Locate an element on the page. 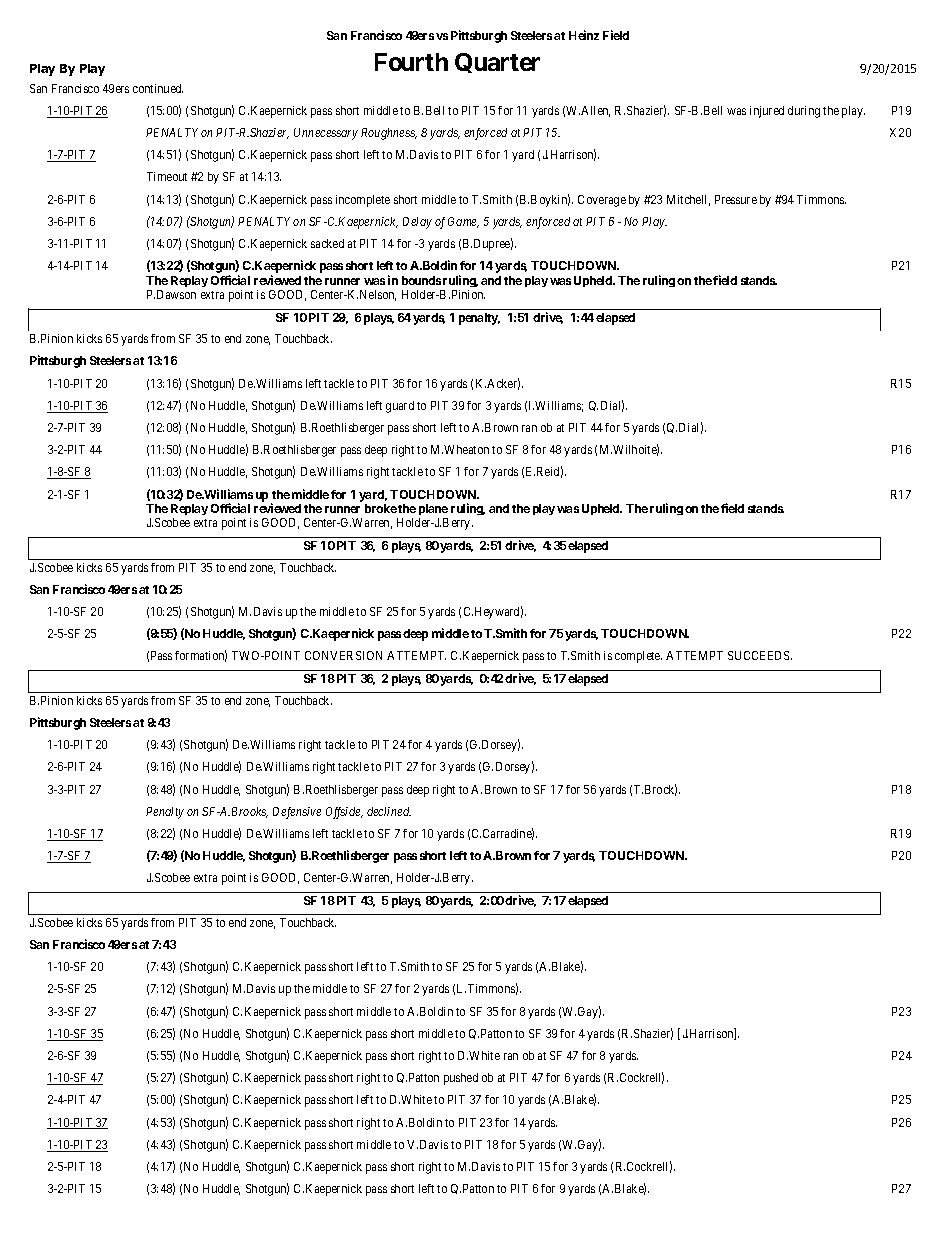  bounds is located at coordinates (421, 280).
